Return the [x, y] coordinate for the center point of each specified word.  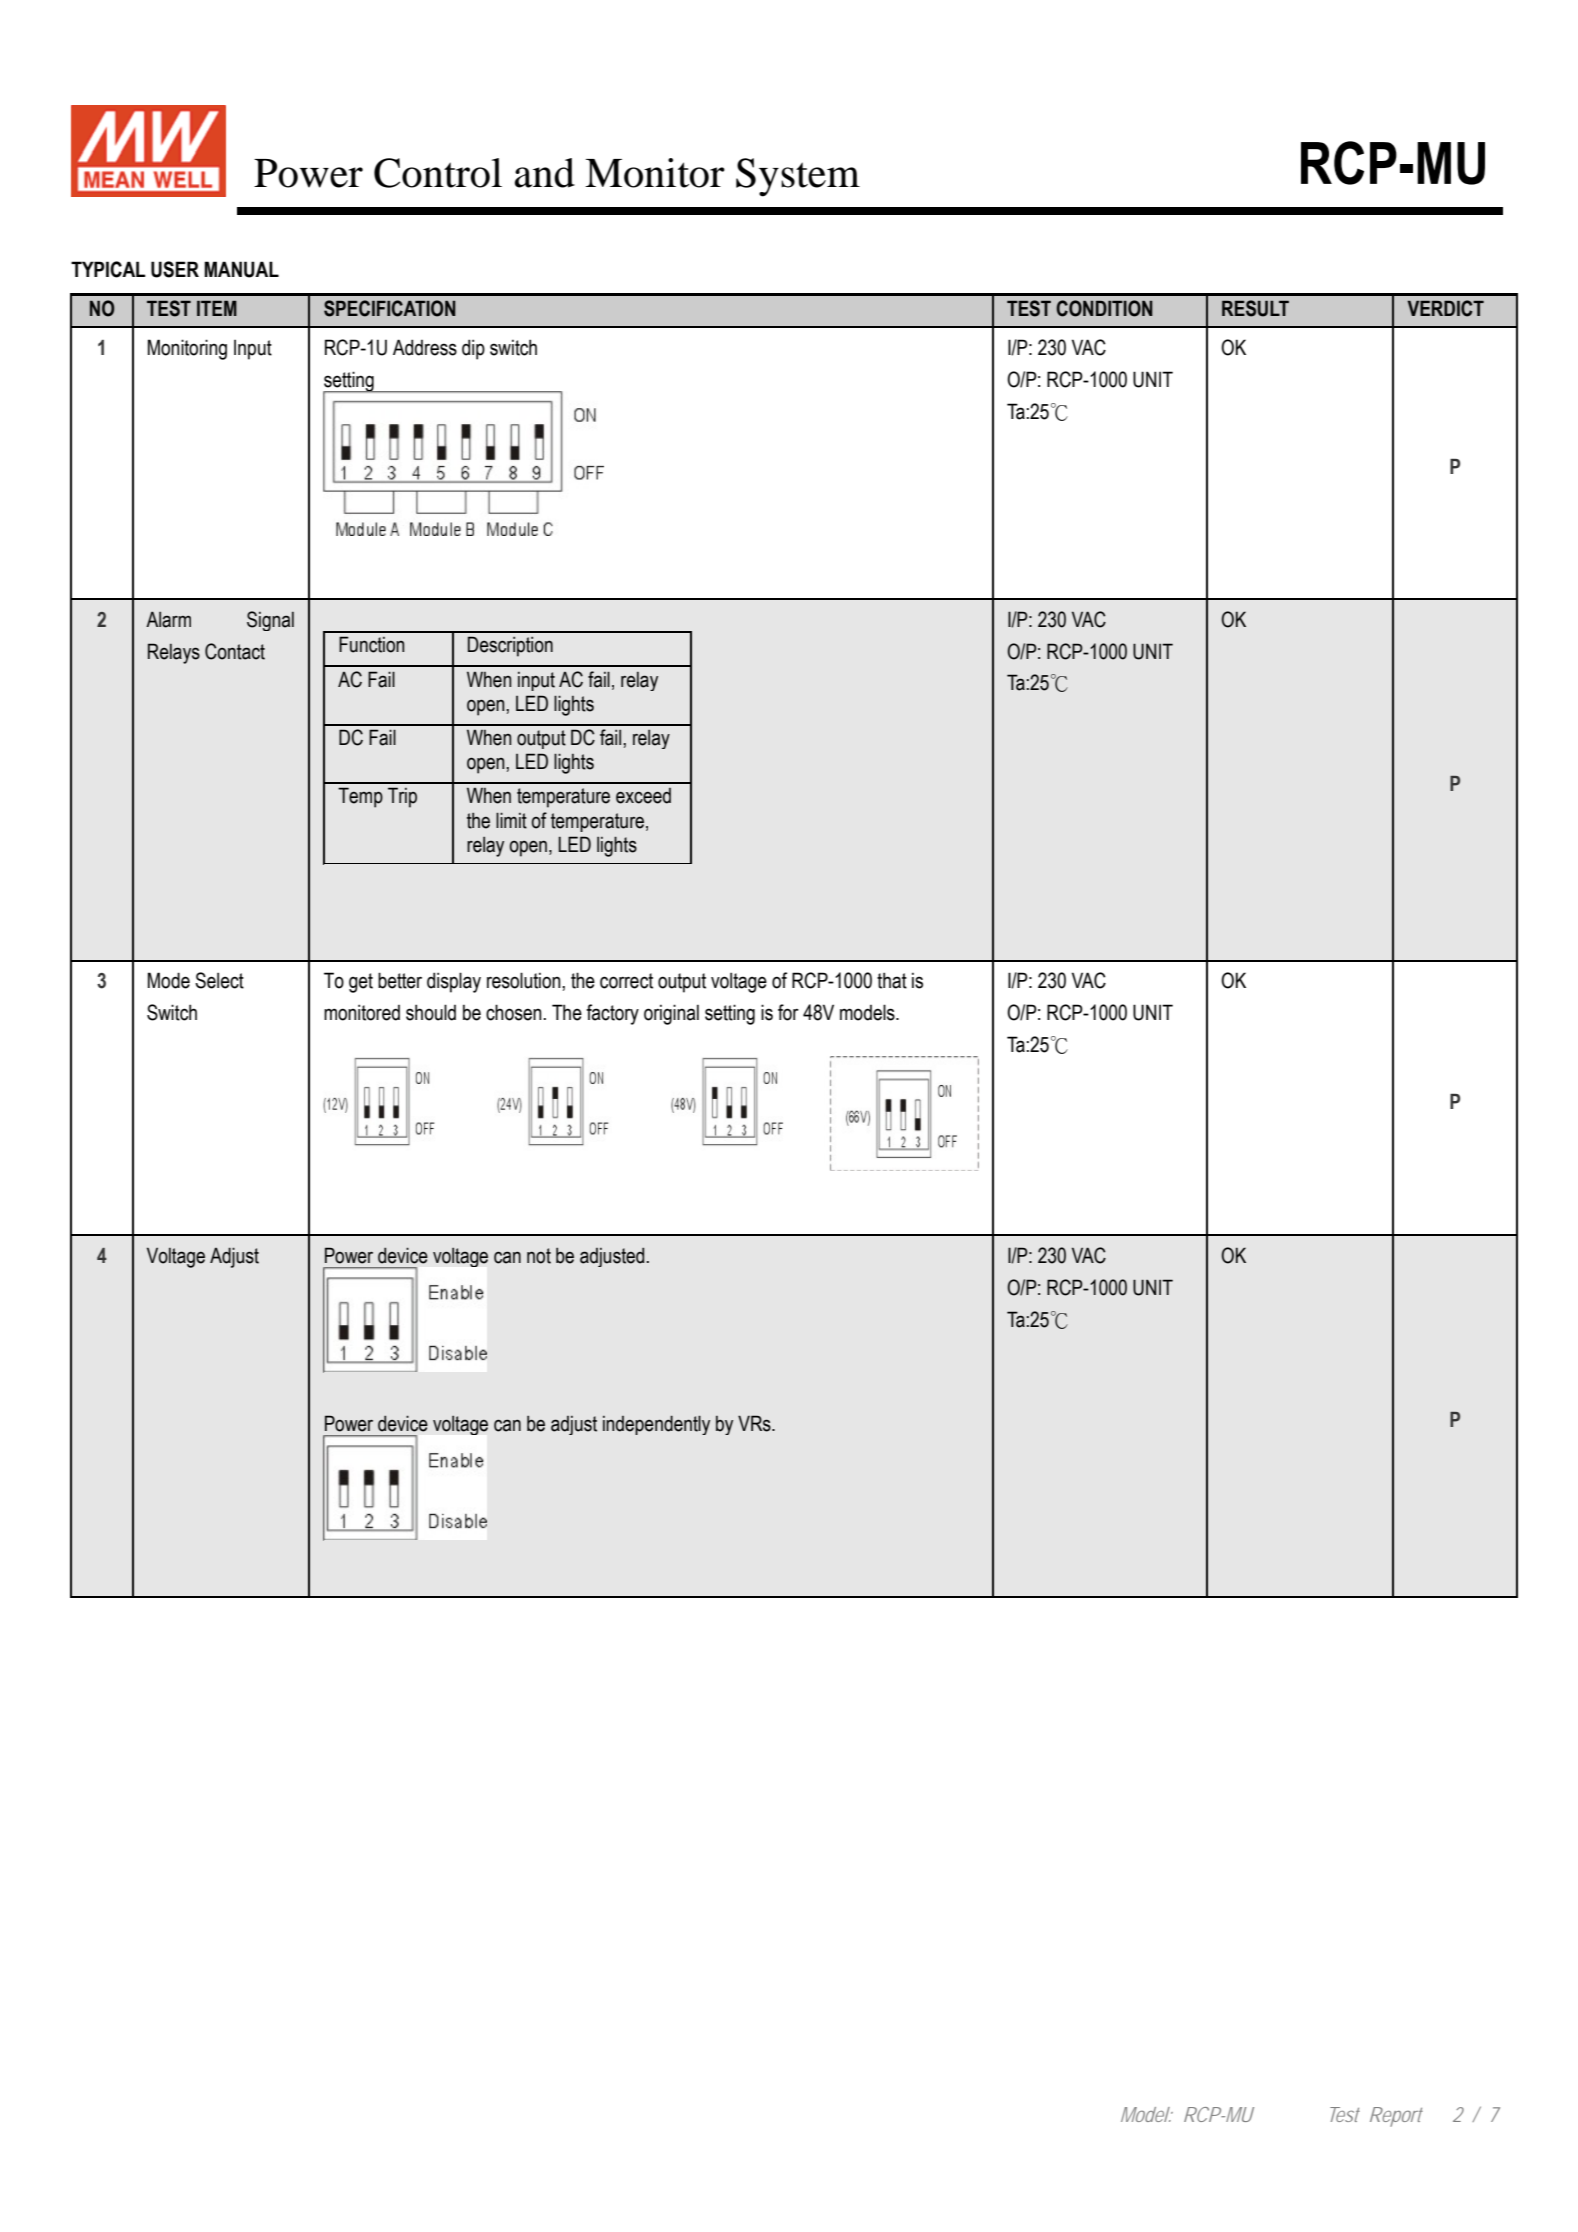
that [892, 980]
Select [219, 980]
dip [473, 349]
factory [612, 1014]
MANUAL [241, 269]
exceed [643, 796]
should [431, 1012]
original [671, 1014]
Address [425, 347]
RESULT [1255, 308]
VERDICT [1446, 308]
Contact [235, 651]
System [798, 177]
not [539, 1256]
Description [510, 646]
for [788, 1012]
